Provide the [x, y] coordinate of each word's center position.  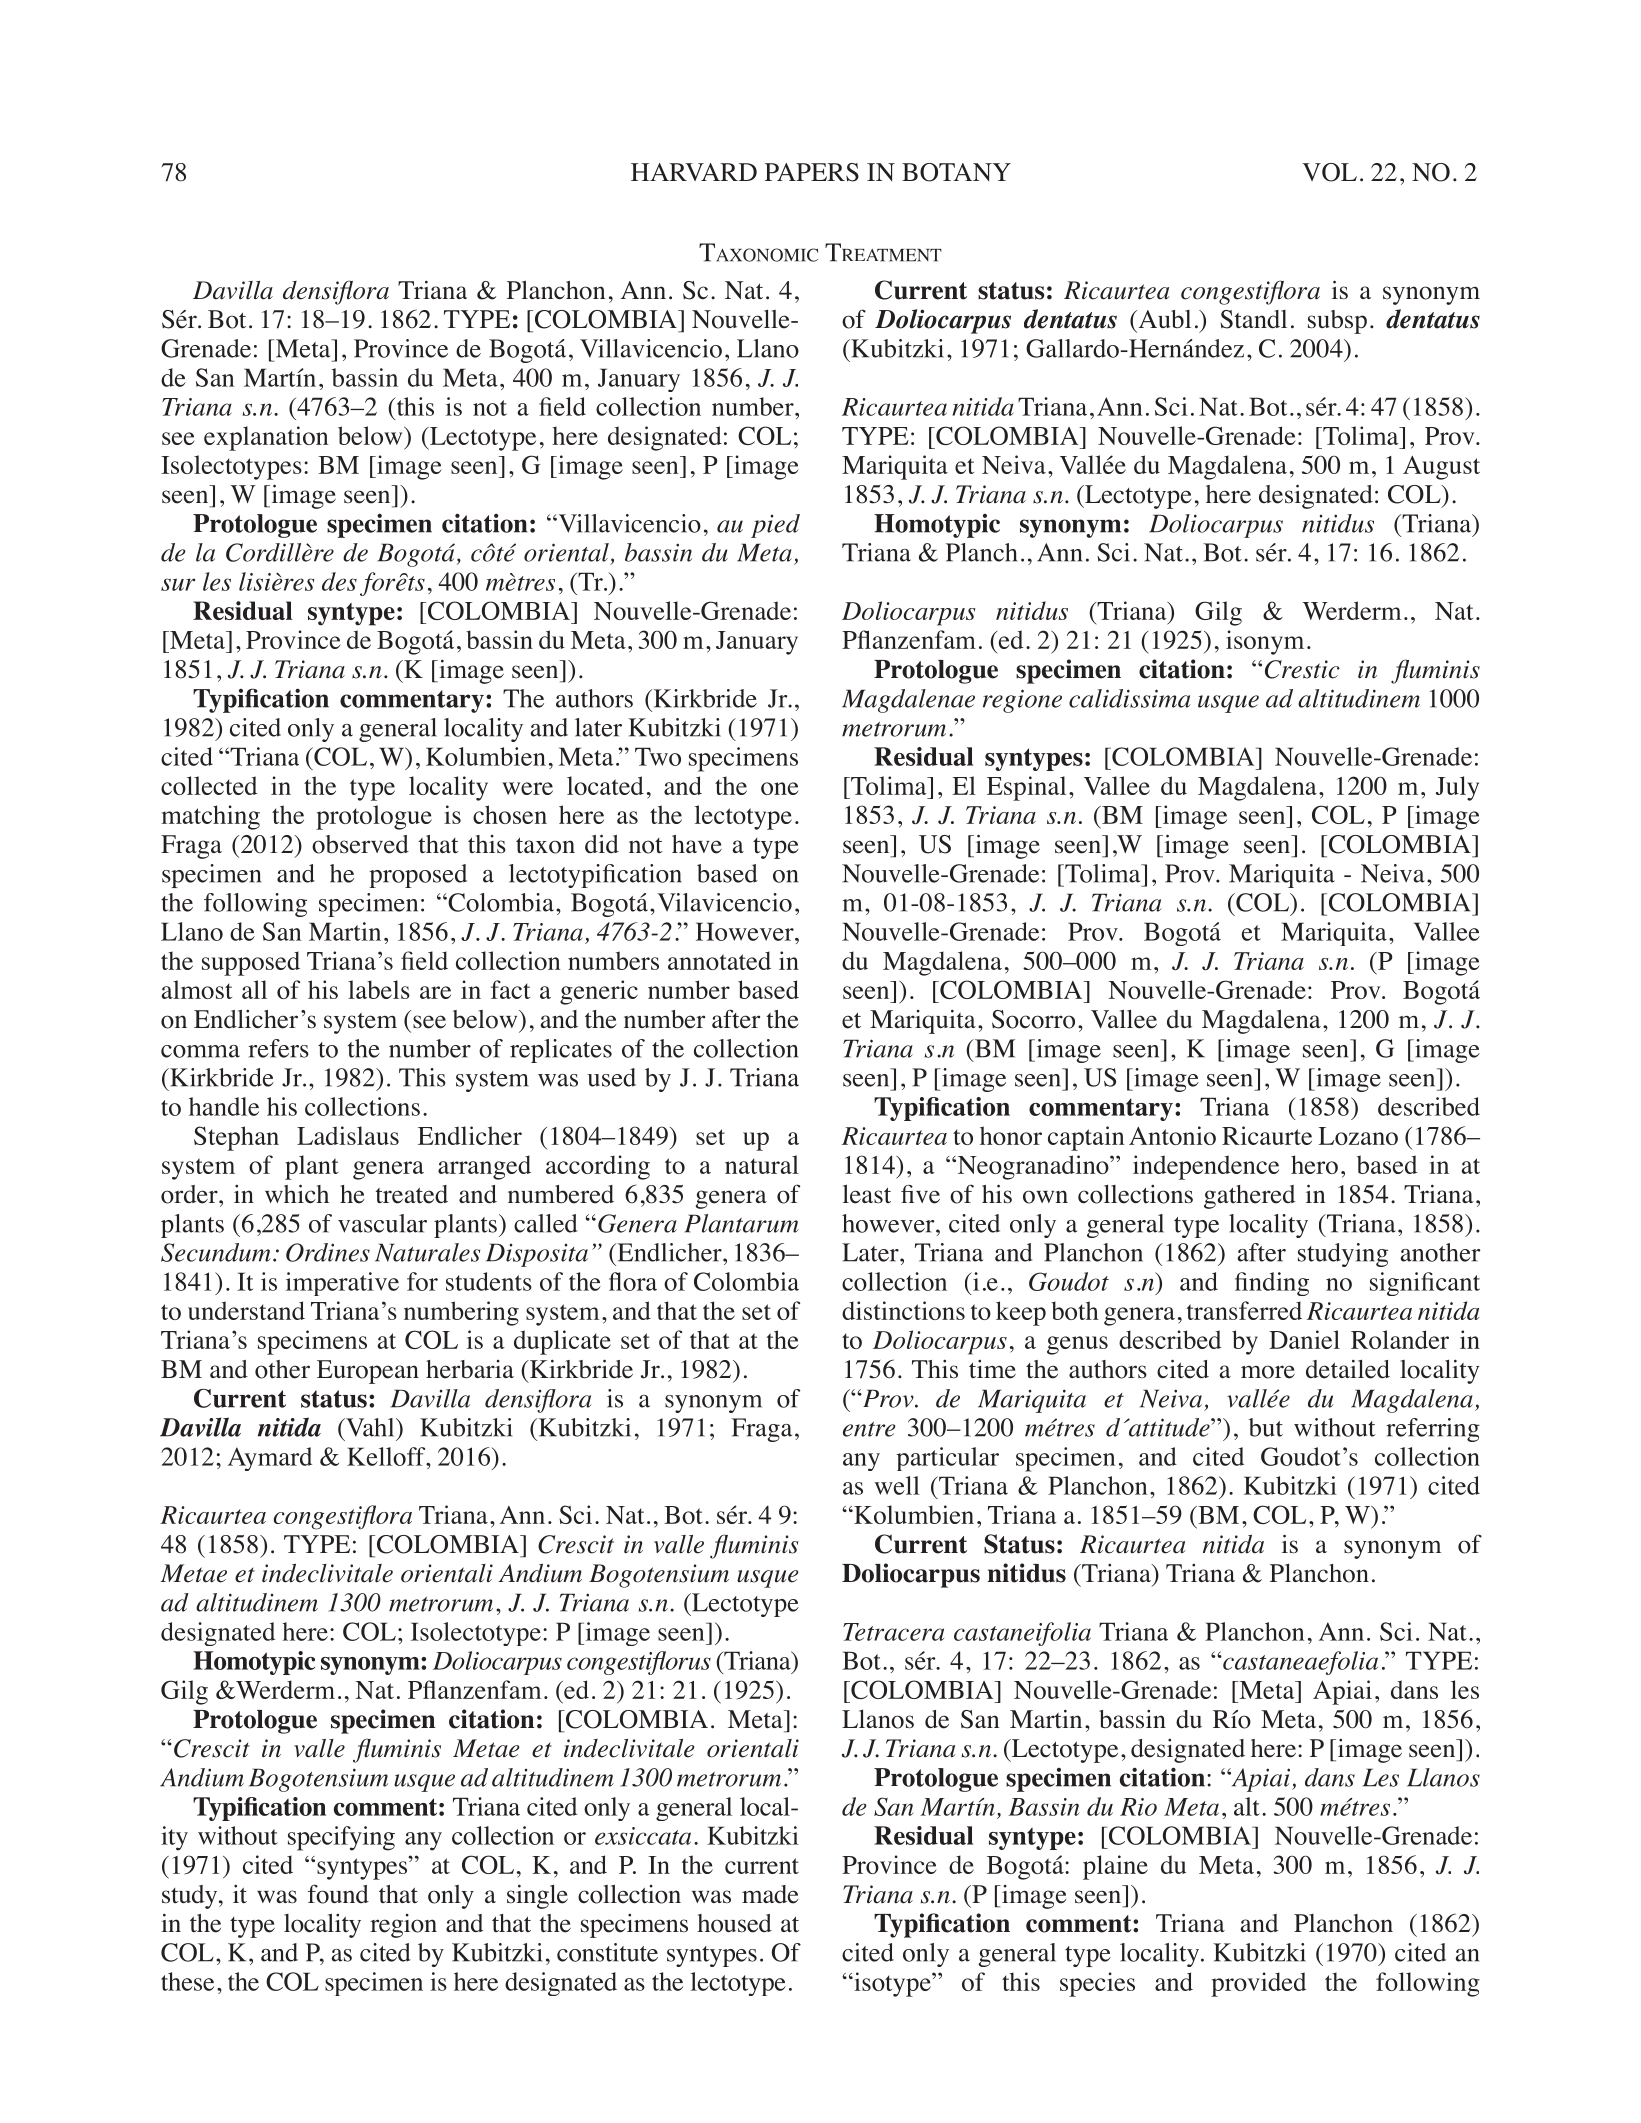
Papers [812, 172]
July [1457, 788]
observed [360, 844]
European [368, 1372]
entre [869, 1429]
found [338, 1894]
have [697, 844]
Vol [1329, 172]
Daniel [1304, 1339]
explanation [266, 438]
